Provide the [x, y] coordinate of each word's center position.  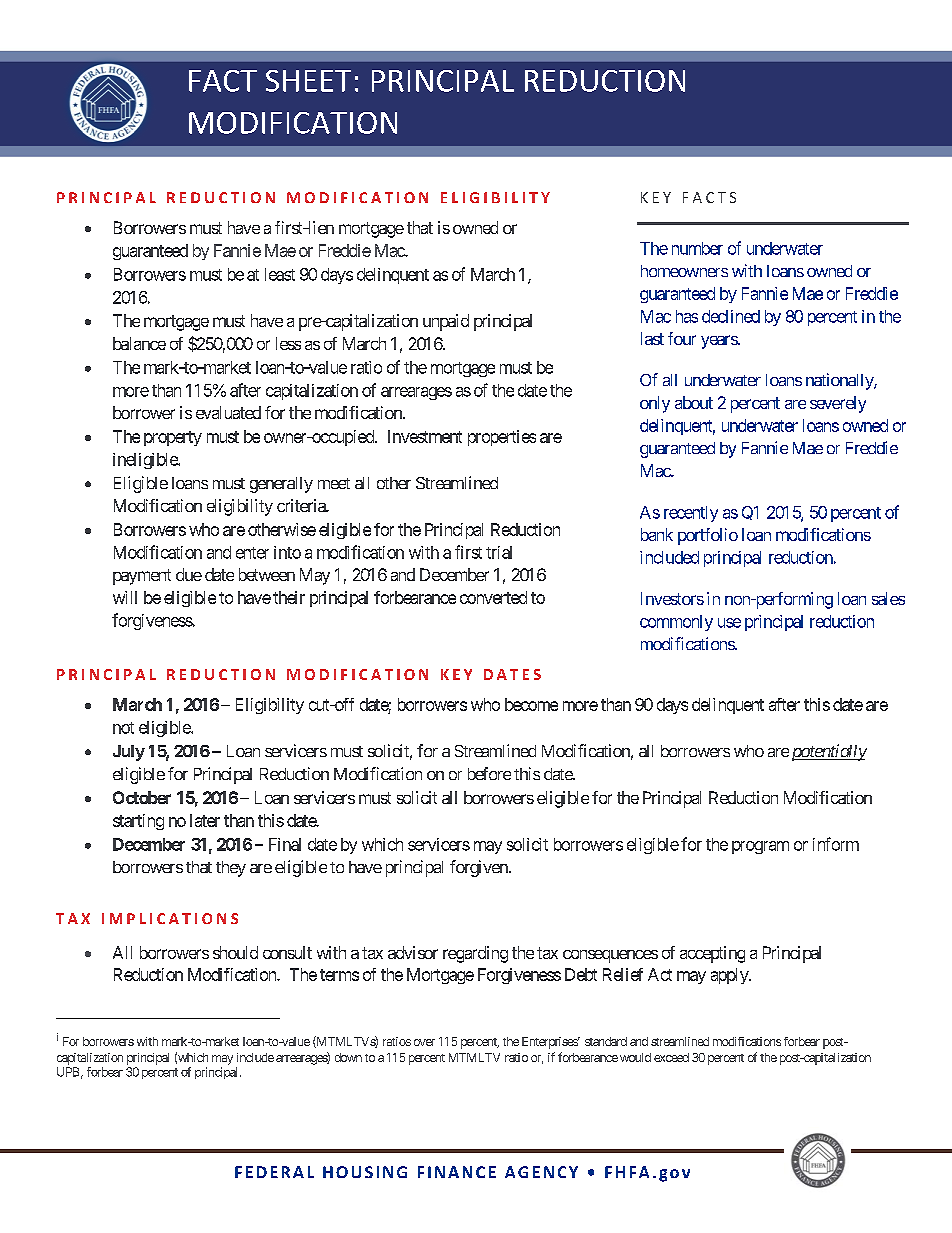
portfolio [708, 536]
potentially [829, 752]
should [235, 952]
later [205, 820]
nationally [840, 381]
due [189, 574]
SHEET [308, 81]
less [288, 343]
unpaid [446, 322]
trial [499, 552]
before [489, 773]
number [697, 248]
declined [731, 316]
